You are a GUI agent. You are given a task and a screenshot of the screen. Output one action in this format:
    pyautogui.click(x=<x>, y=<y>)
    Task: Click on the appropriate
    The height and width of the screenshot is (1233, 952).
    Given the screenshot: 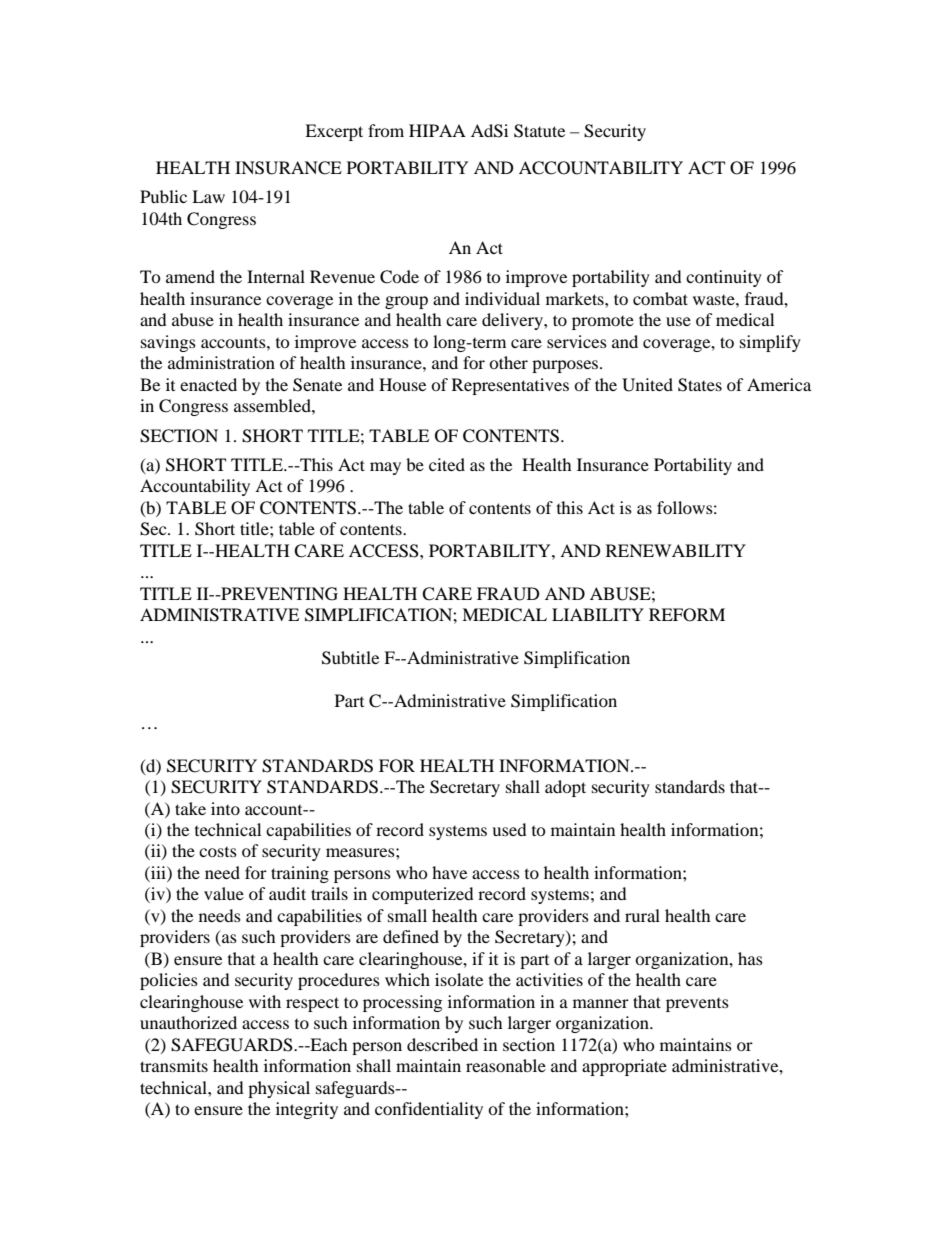 What is the action you would take?
    pyautogui.click(x=624, y=1067)
